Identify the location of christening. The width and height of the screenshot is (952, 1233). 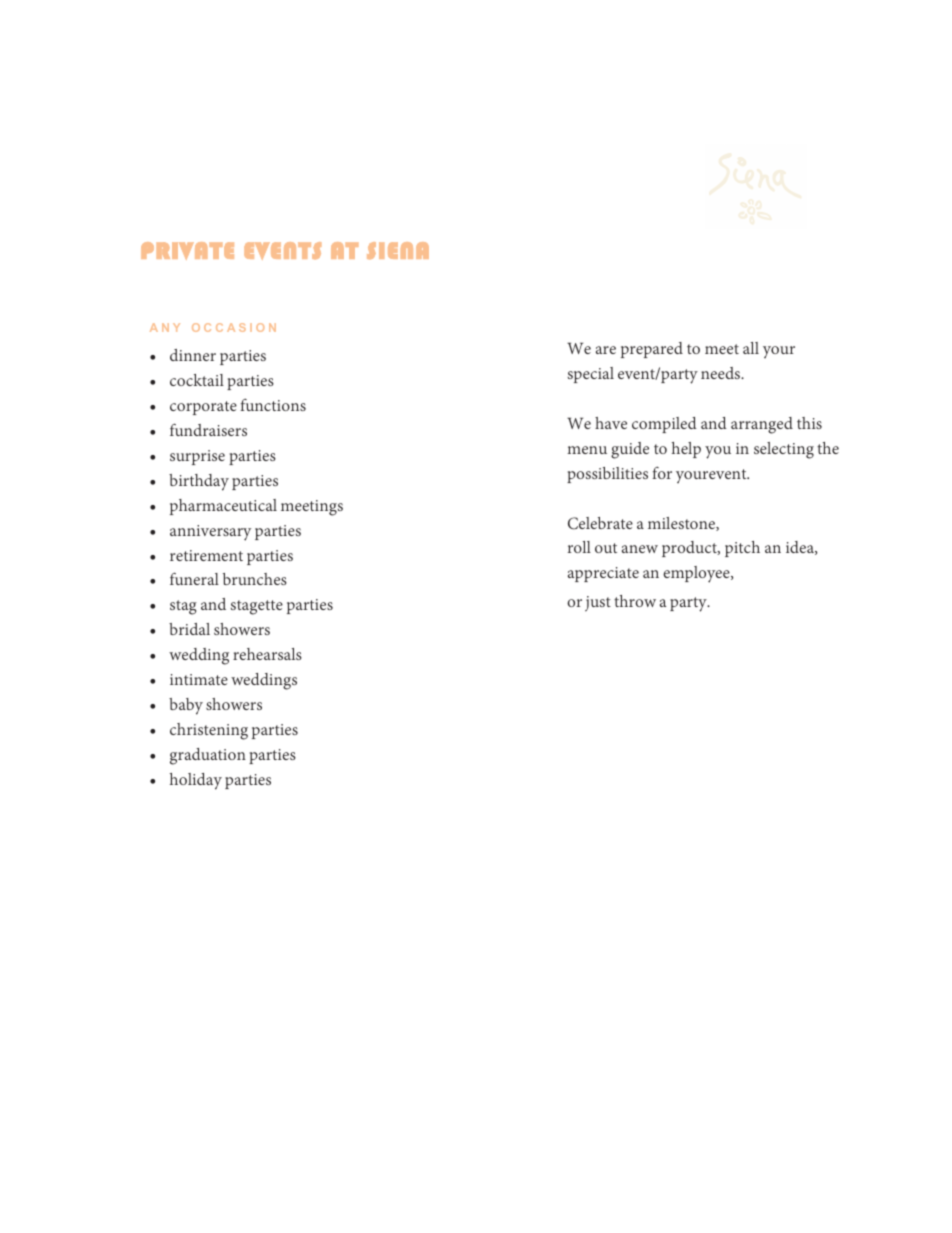
(209, 731).
